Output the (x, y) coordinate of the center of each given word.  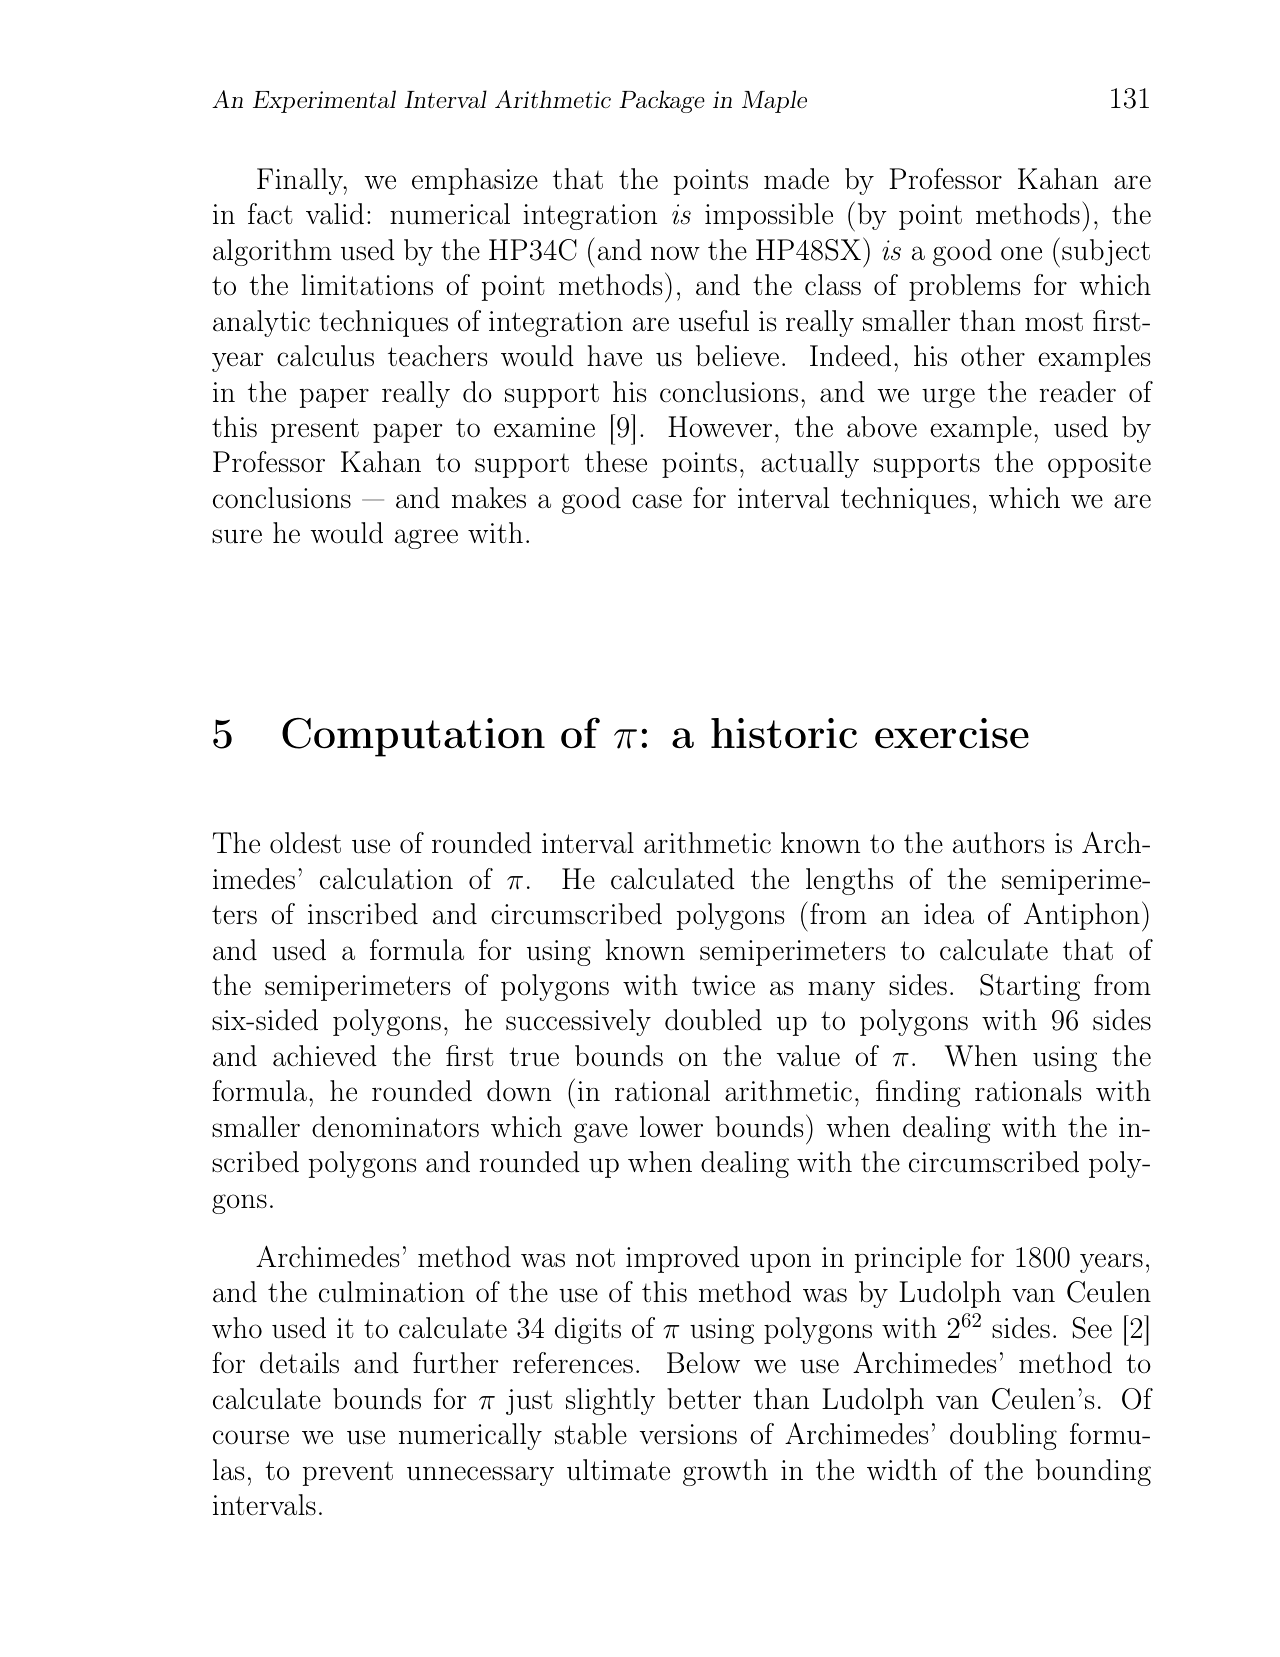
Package (662, 101)
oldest (305, 843)
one (1021, 253)
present (315, 430)
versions (688, 1434)
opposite (1099, 465)
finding (918, 1093)
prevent (348, 1474)
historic (784, 733)
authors (998, 843)
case (657, 501)
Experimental (324, 101)
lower (671, 1126)
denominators (395, 1127)
